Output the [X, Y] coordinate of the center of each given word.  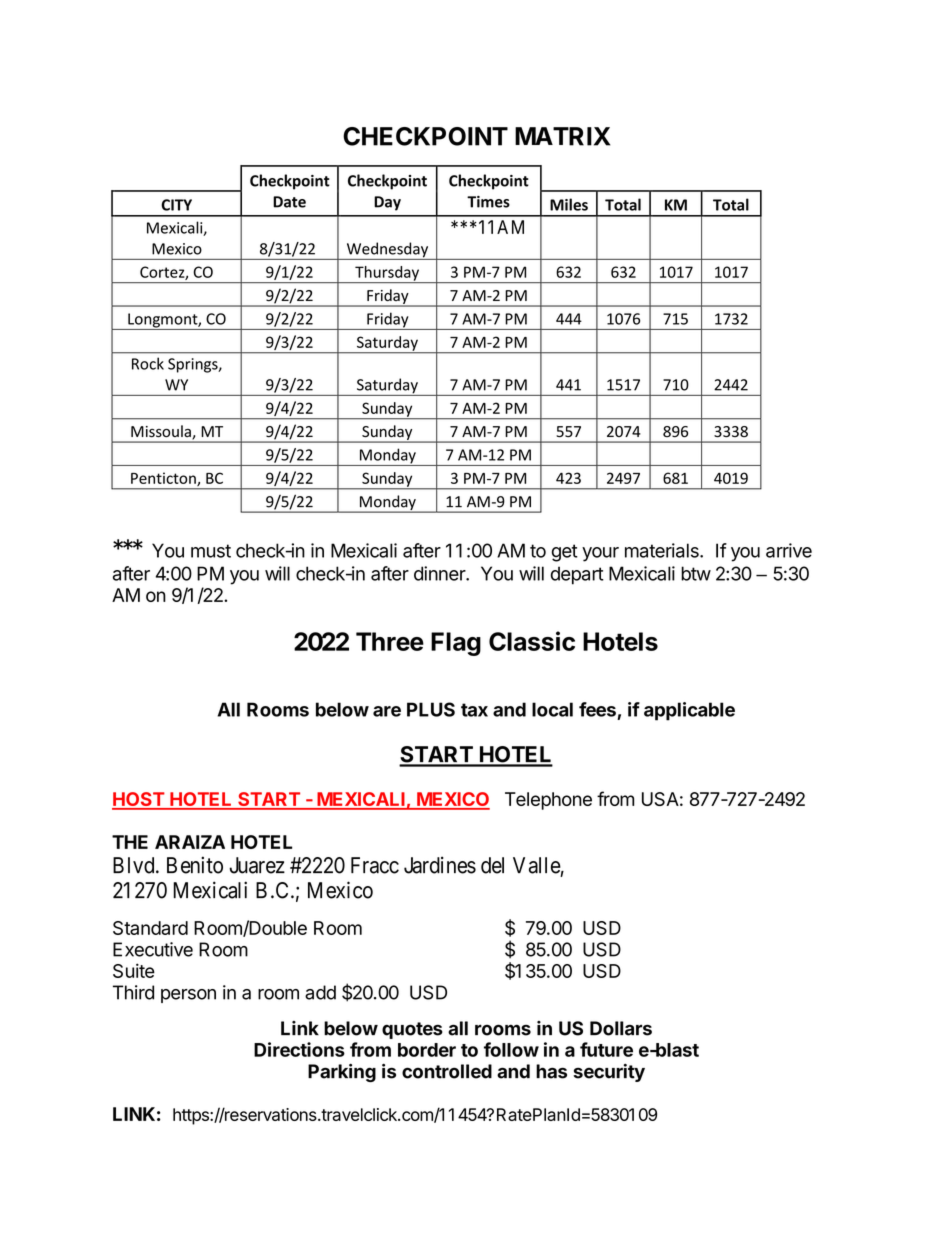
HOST [139, 800]
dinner [440, 573]
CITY [176, 205]
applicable [689, 711]
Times [488, 202]
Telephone [548, 801]
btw [696, 573]
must [211, 551]
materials [663, 550]
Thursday [387, 274]
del [492, 865]
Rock [148, 363]
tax [474, 710]
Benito [195, 865]
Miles [569, 204]
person [188, 996]
